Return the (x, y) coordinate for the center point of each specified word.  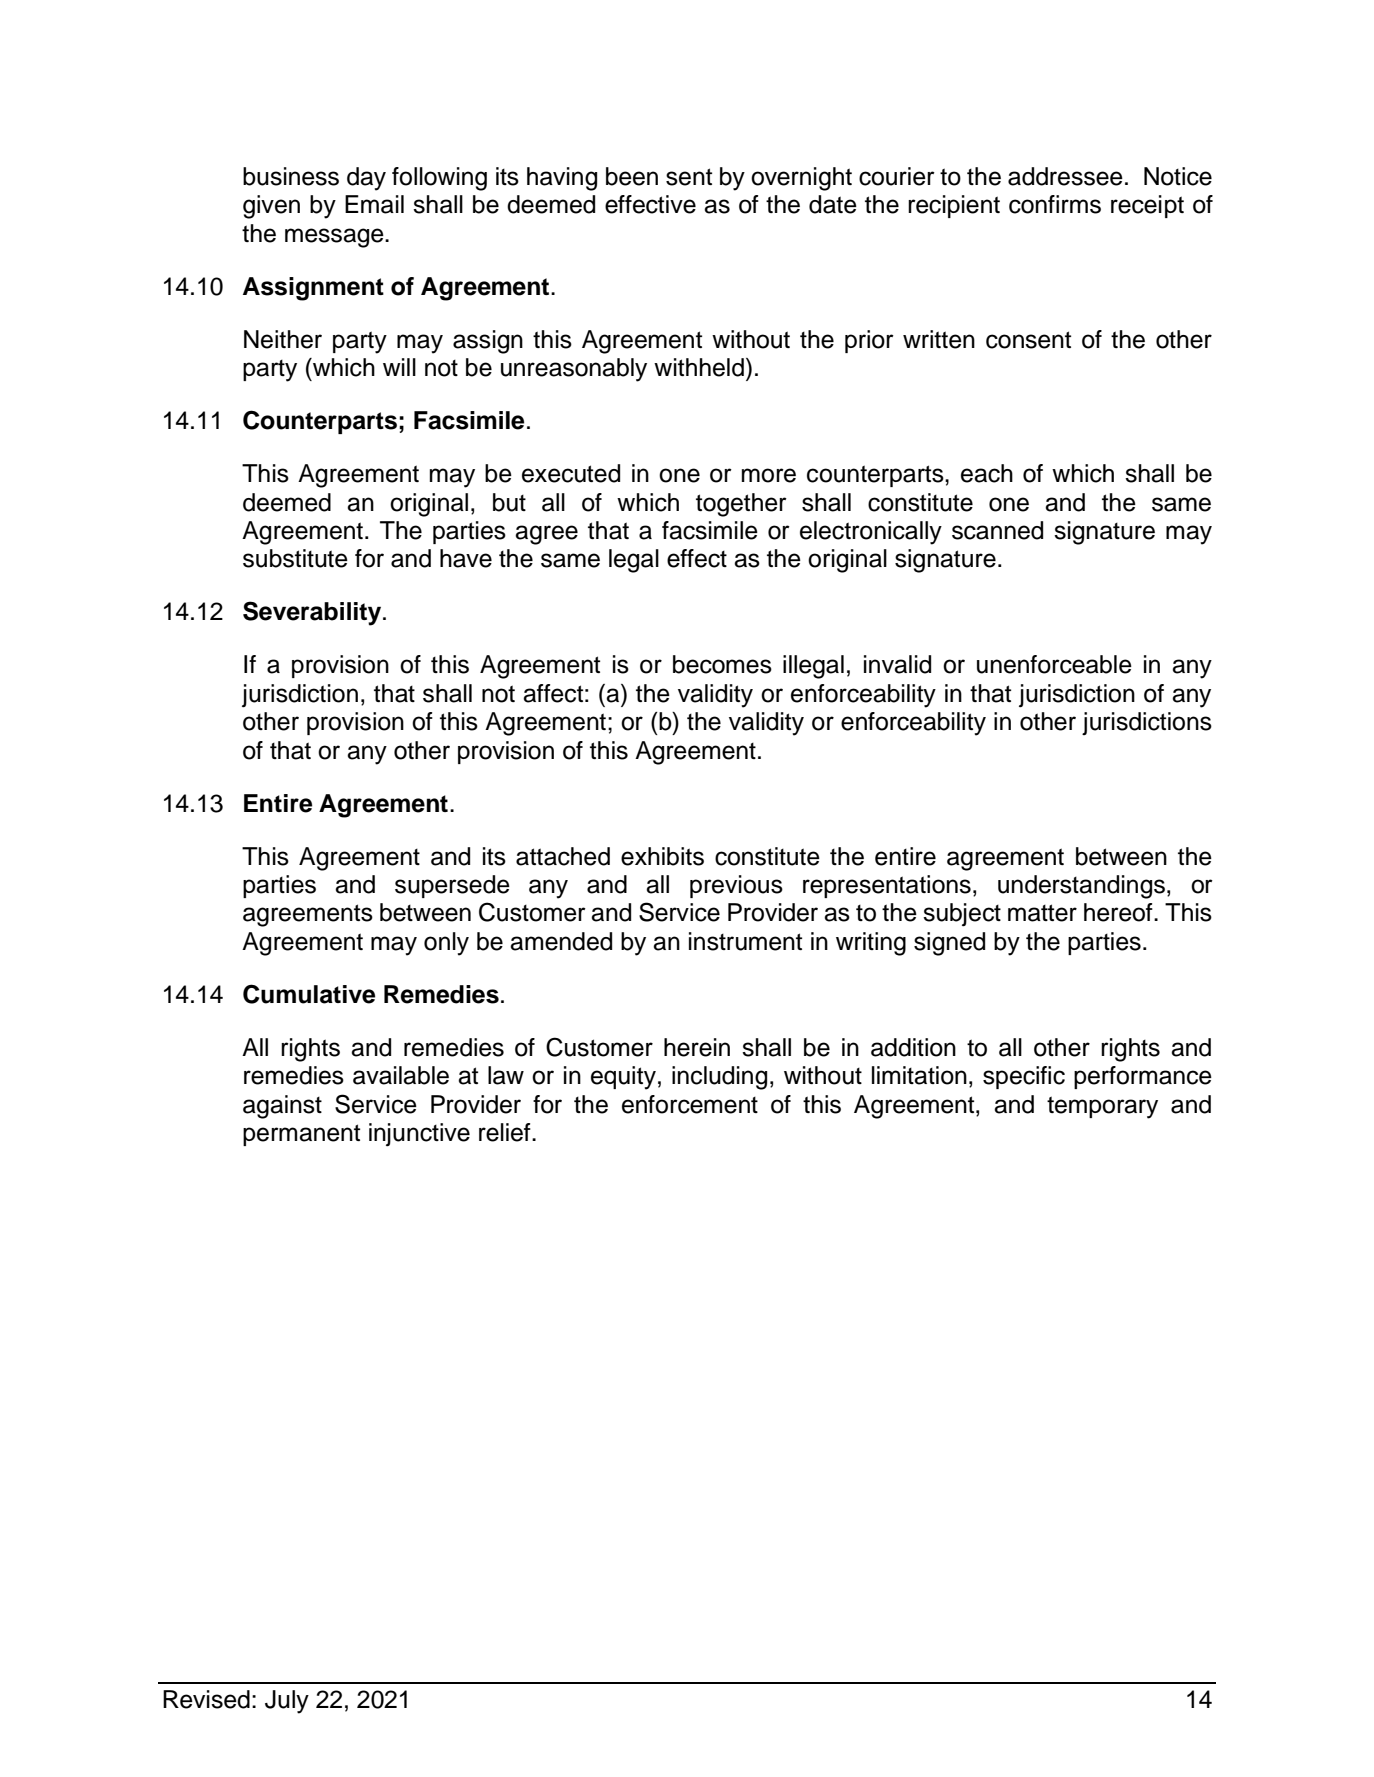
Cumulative (309, 994)
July (287, 1702)
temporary (1102, 1107)
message (335, 238)
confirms (1055, 204)
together (741, 505)
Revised (206, 1699)
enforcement (690, 1104)
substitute (295, 558)
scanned (997, 530)
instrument (745, 941)
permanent (301, 1135)
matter (1042, 913)
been (632, 176)
